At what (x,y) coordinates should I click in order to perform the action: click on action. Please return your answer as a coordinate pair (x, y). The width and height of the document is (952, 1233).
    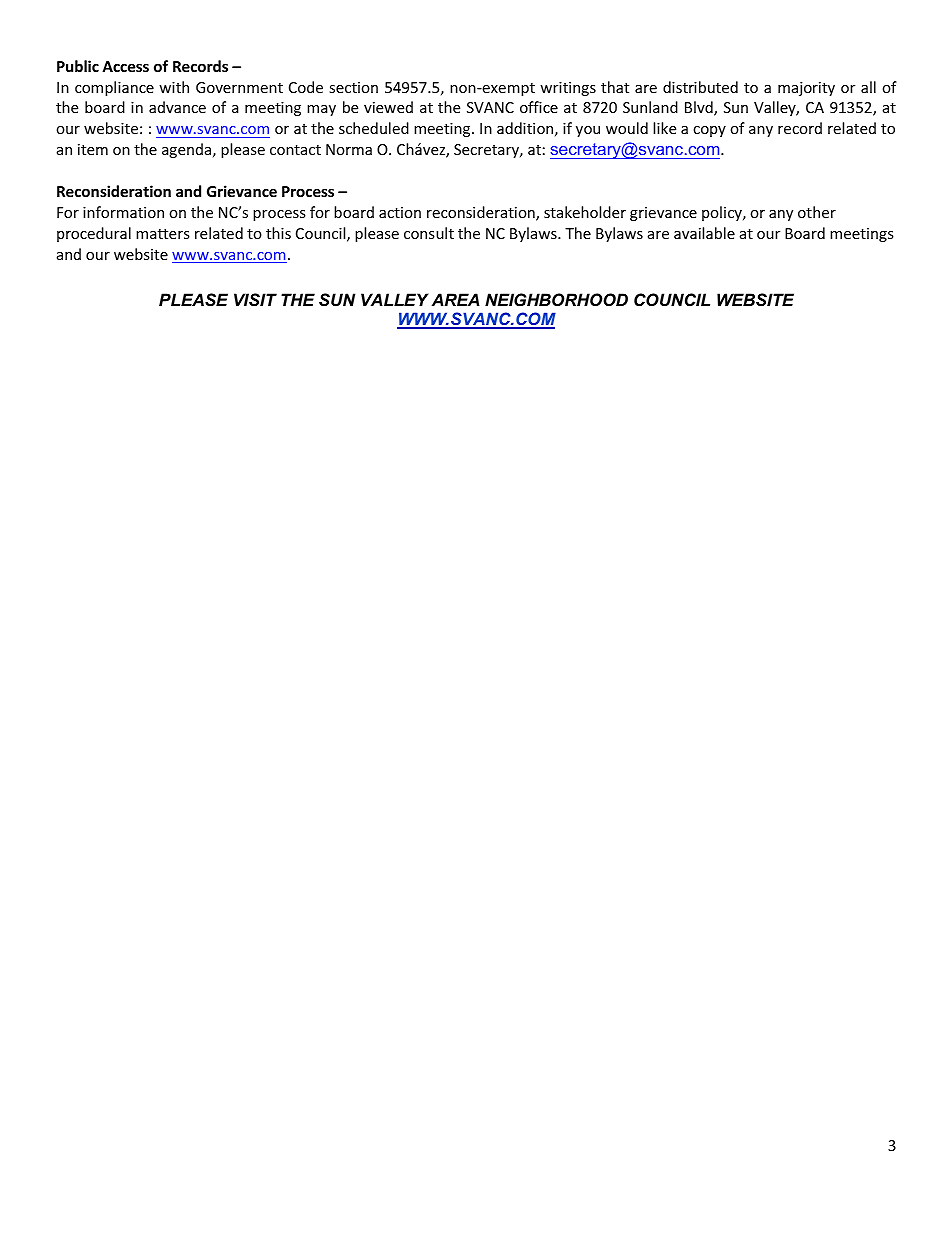
    Looking at the image, I should click on (400, 212).
